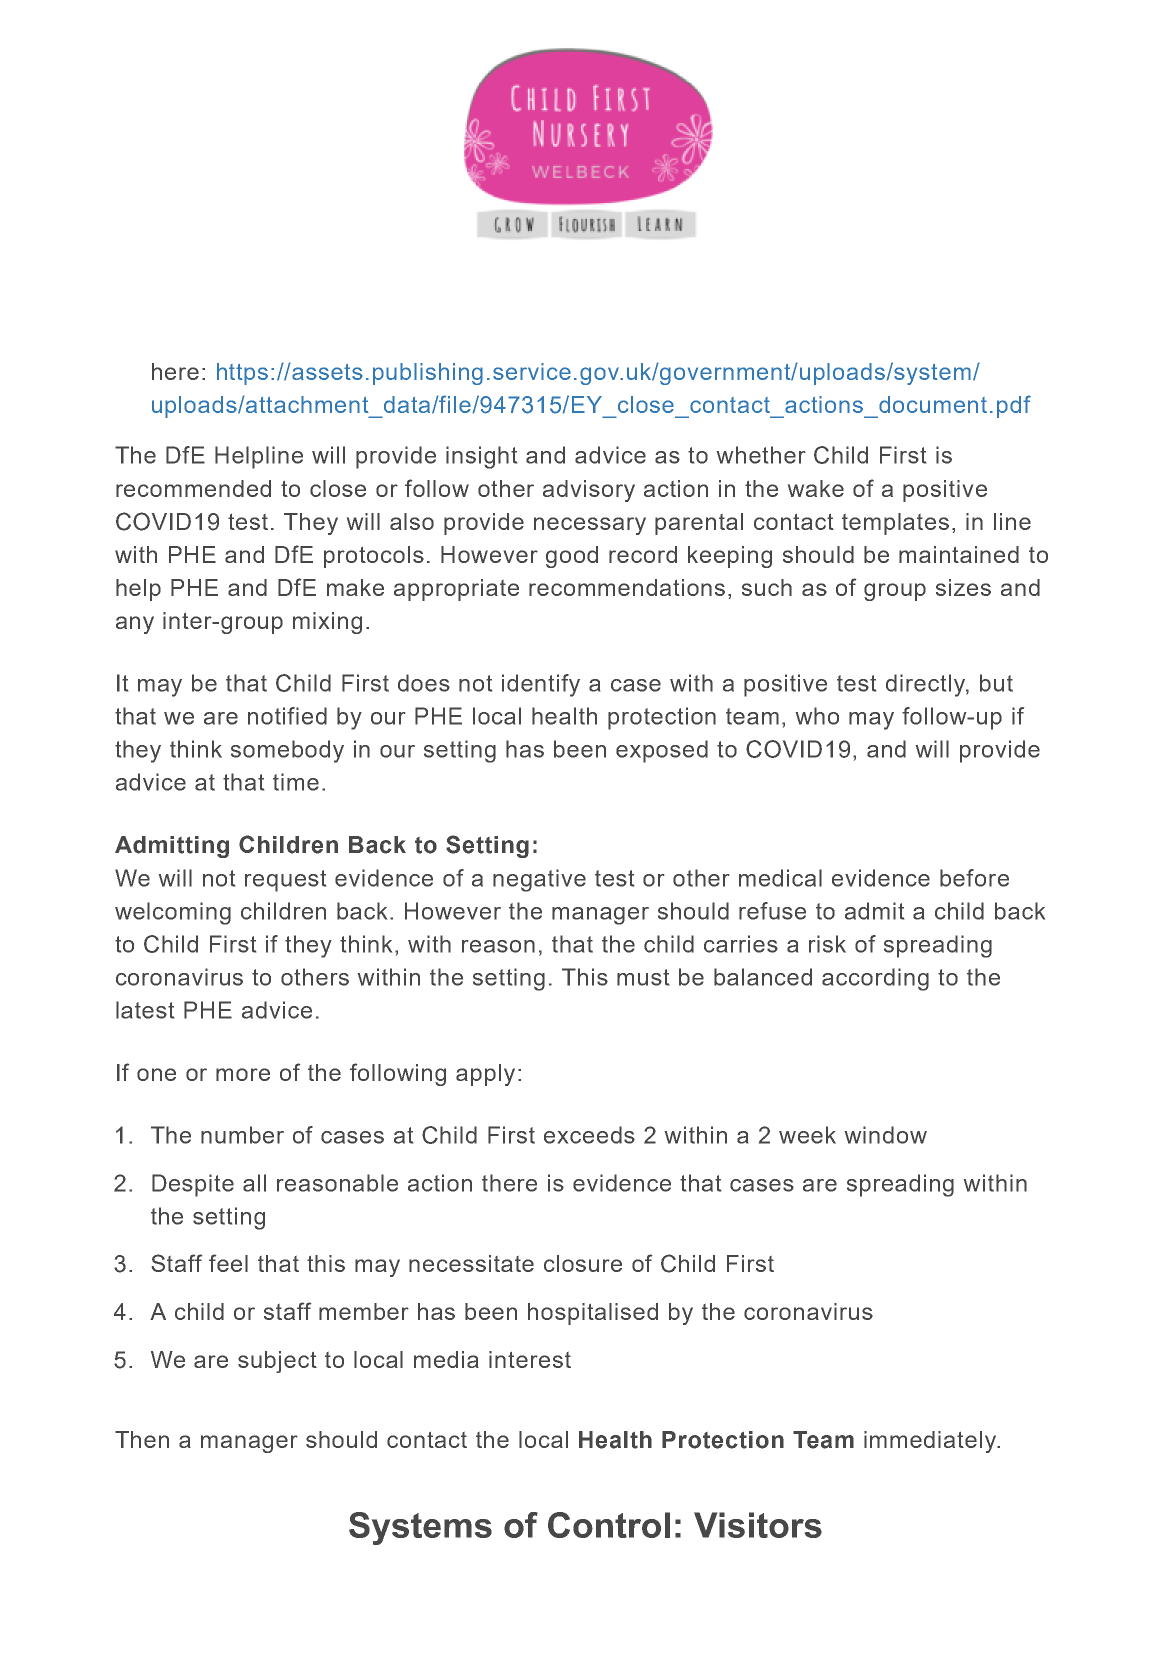 The image size is (1171, 1656). I want to click on recommended, so click(193, 488).
